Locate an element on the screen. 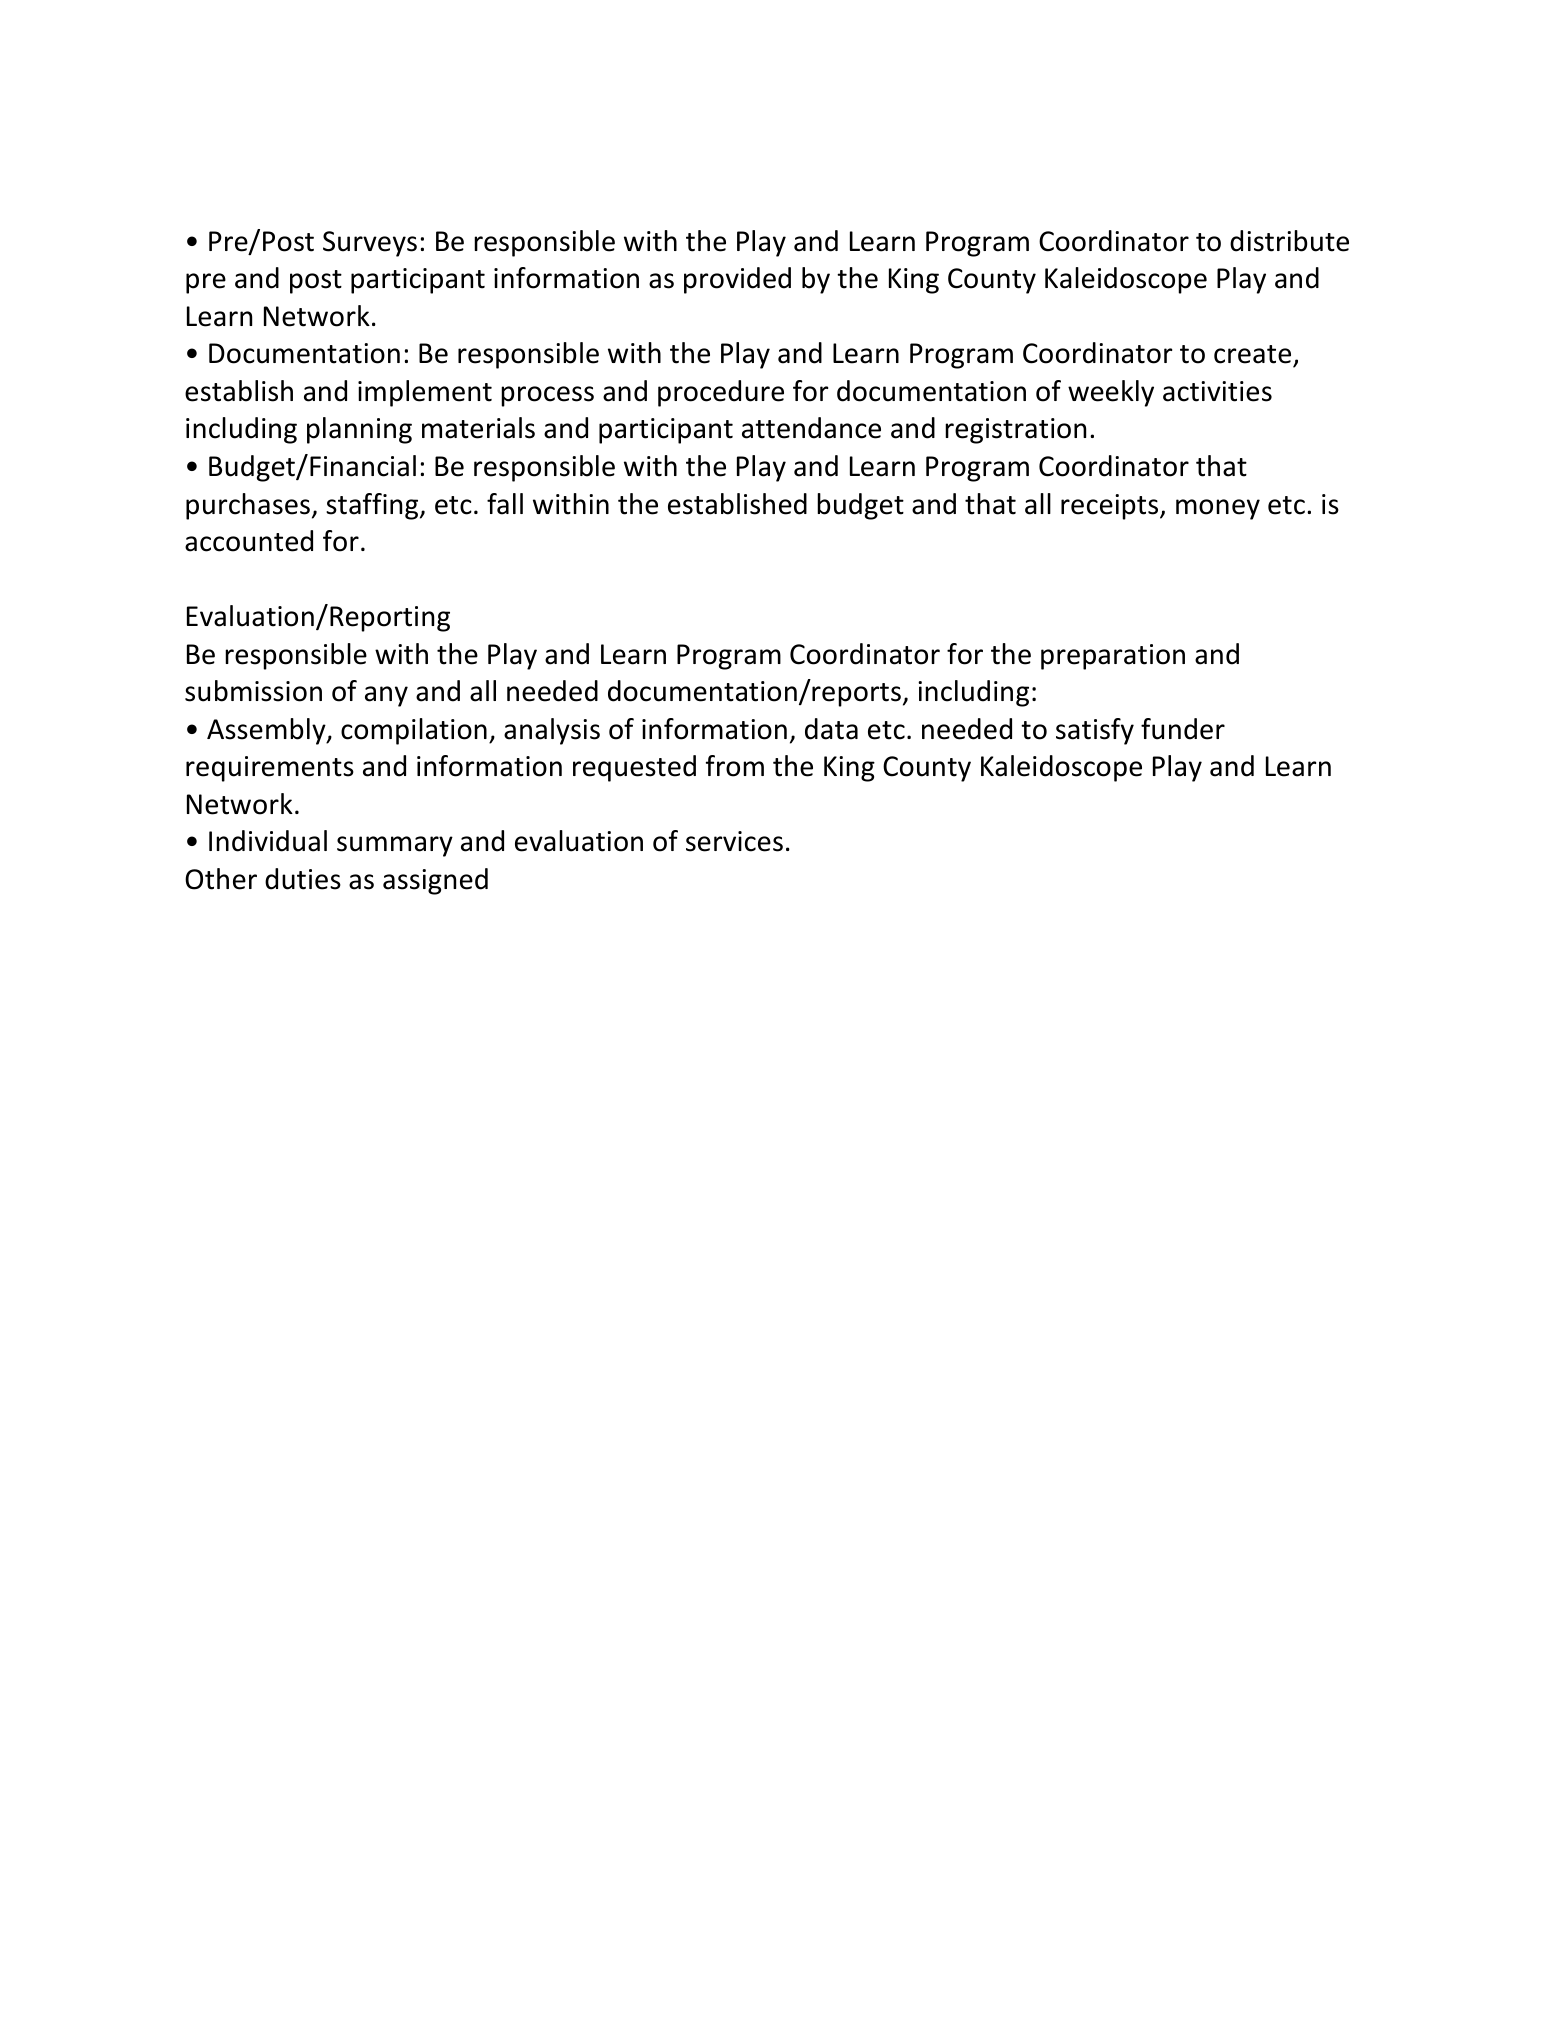  summary is located at coordinates (395, 846).
